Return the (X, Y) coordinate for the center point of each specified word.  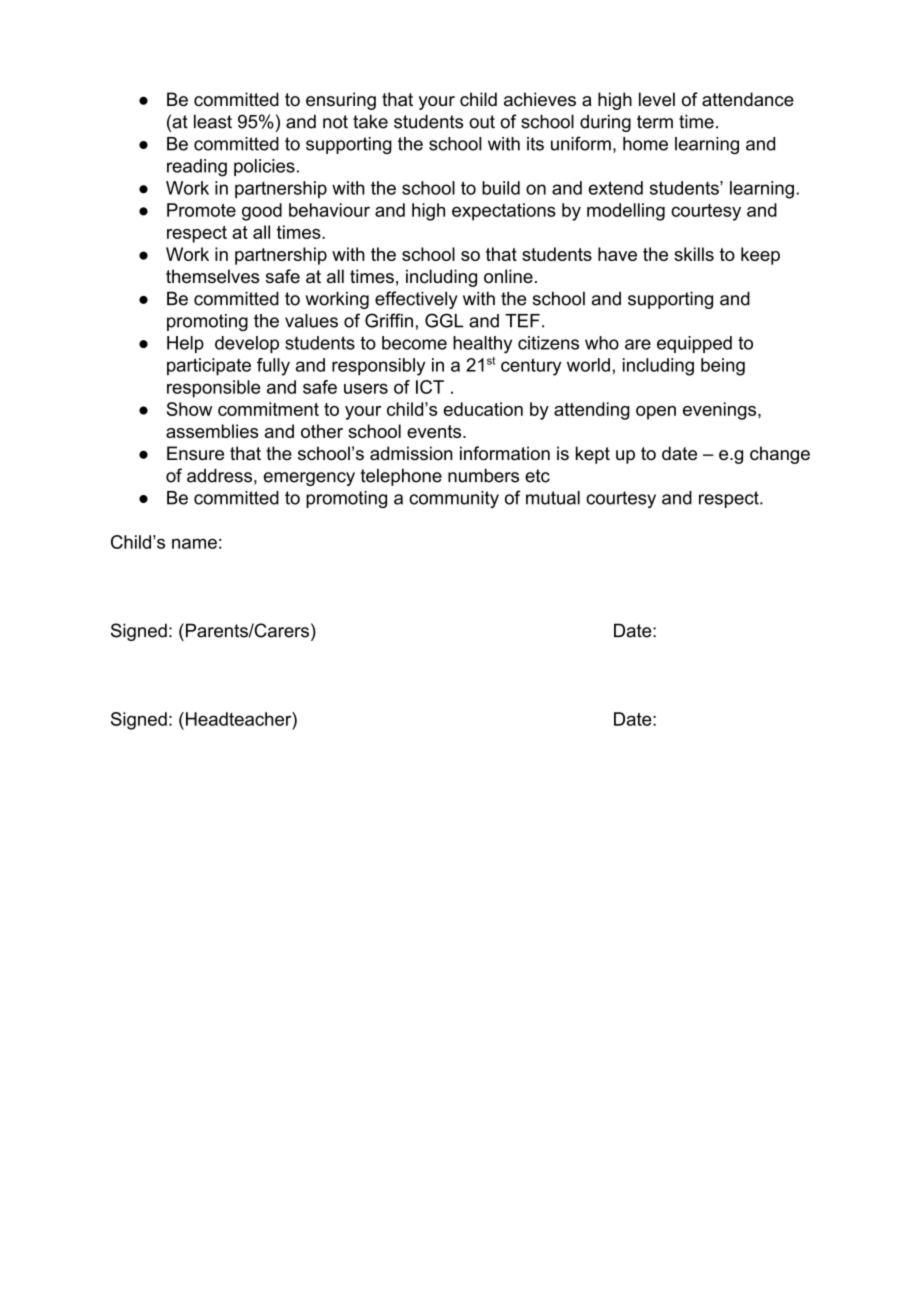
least (213, 121)
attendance (748, 99)
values (311, 321)
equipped (694, 344)
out (482, 122)
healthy (482, 345)
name (194, 543)
